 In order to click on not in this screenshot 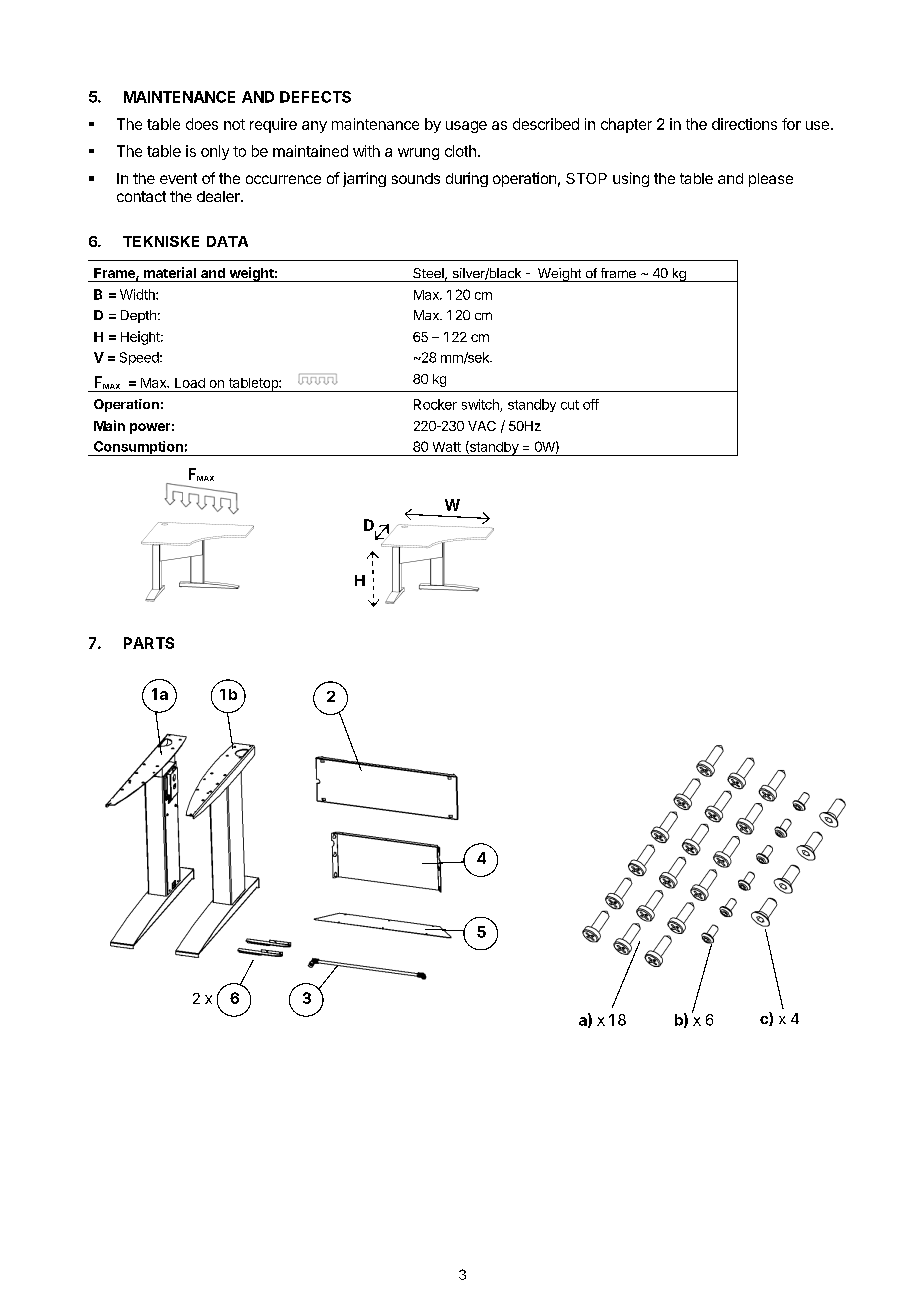, I will do `click(234, 124)`.
